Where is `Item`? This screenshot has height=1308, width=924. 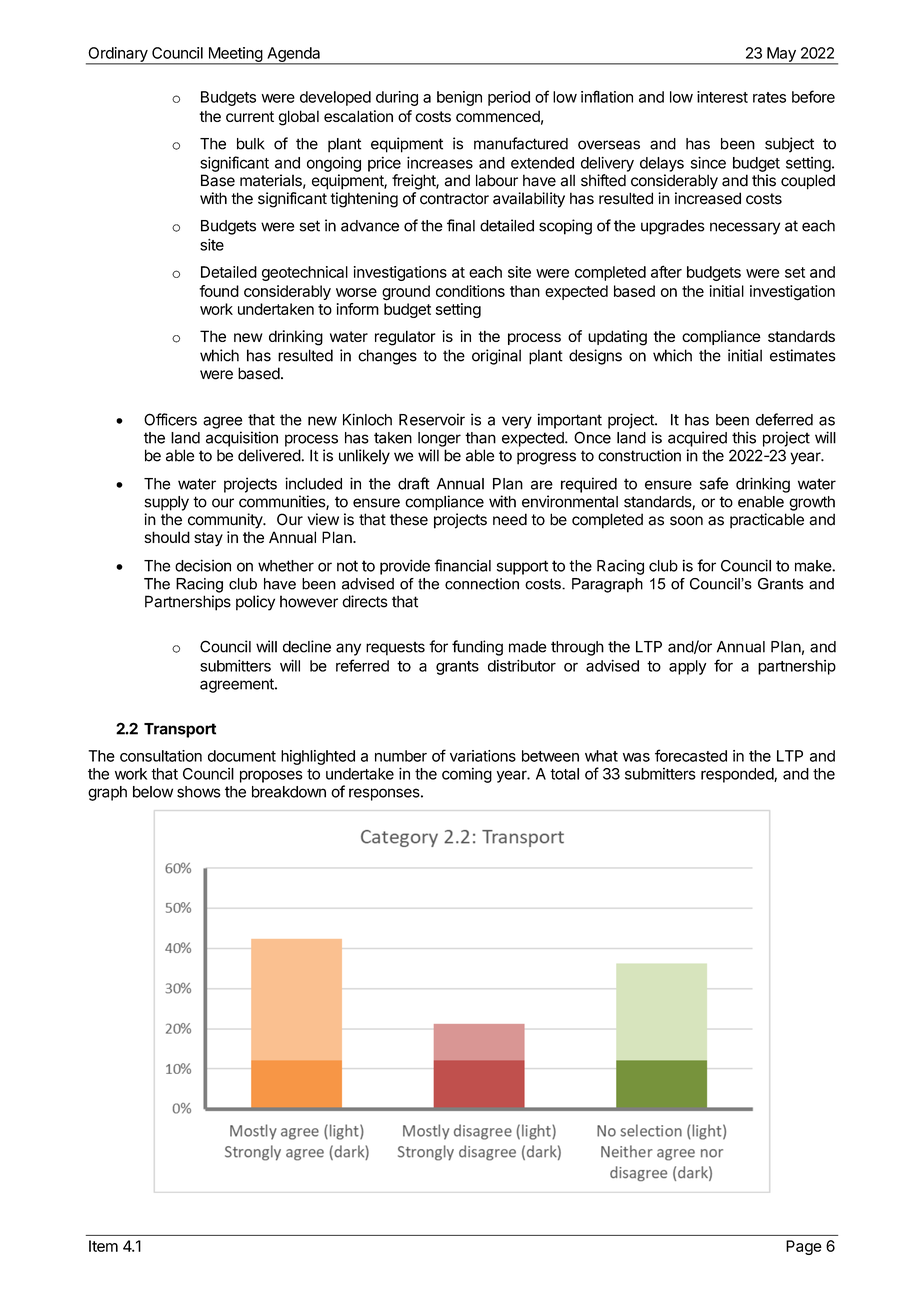
Item is located at coordinates (103, 1246).
